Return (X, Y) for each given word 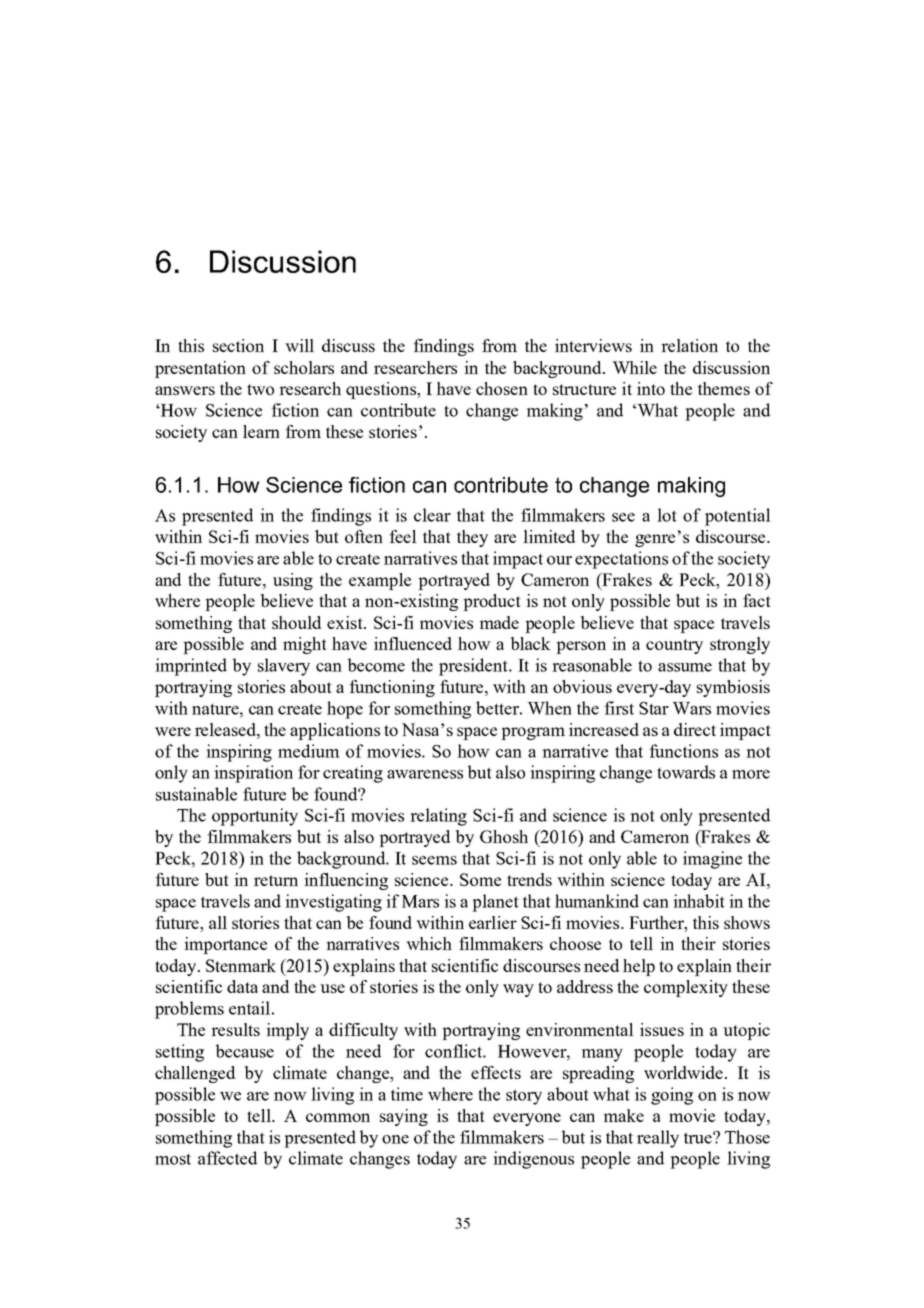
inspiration (253, 774)
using (293, 581)
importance (225, 945)
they (472, 538)
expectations (621, 560)
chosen (502, 388)
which (429, 943)
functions (683, 751)
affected (227, 1158)
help (639, 967)
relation (689, 345)
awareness (425, 774)
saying (404, 1117)
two (260, 389)
